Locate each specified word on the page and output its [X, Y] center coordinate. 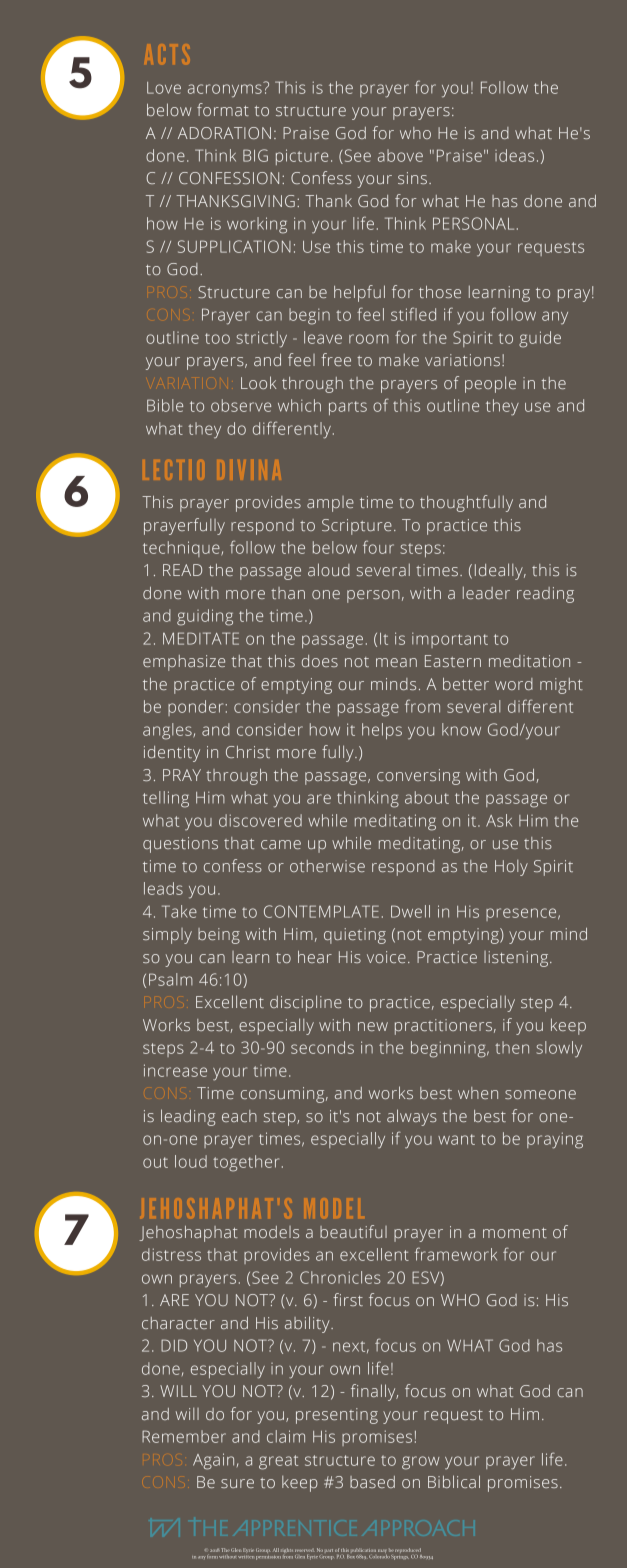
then [512, 1047]
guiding [205, 617]
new [373, 1026]
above [400, 155]
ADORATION [224, 133]
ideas [514, 155]
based [372, 1482]
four [378, 547]
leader [486, 592]
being [219, 936]
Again [213, 1461]
